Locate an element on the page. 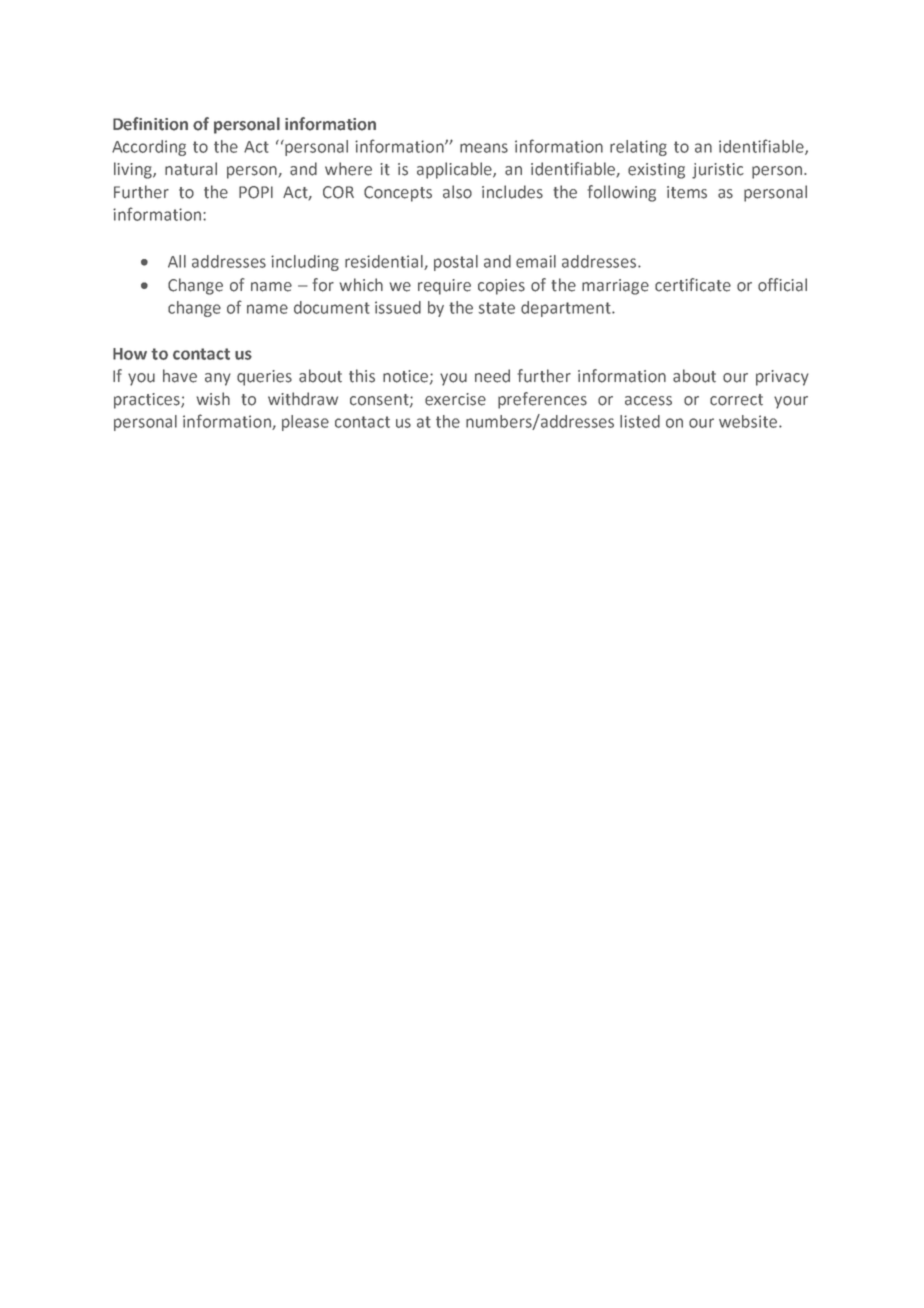 Image resolution: width=924 pixels, height=1308 pixels. certificate is located at coordinates (693, 285).
